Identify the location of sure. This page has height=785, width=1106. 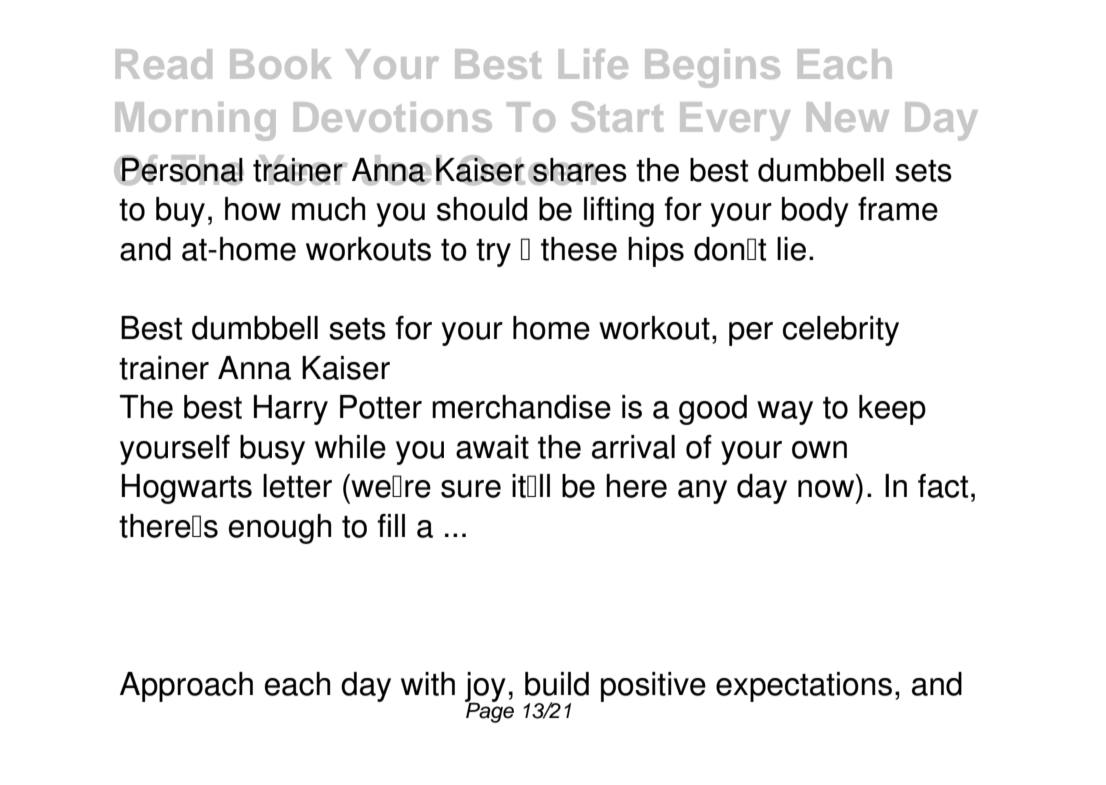
(471, 489).
